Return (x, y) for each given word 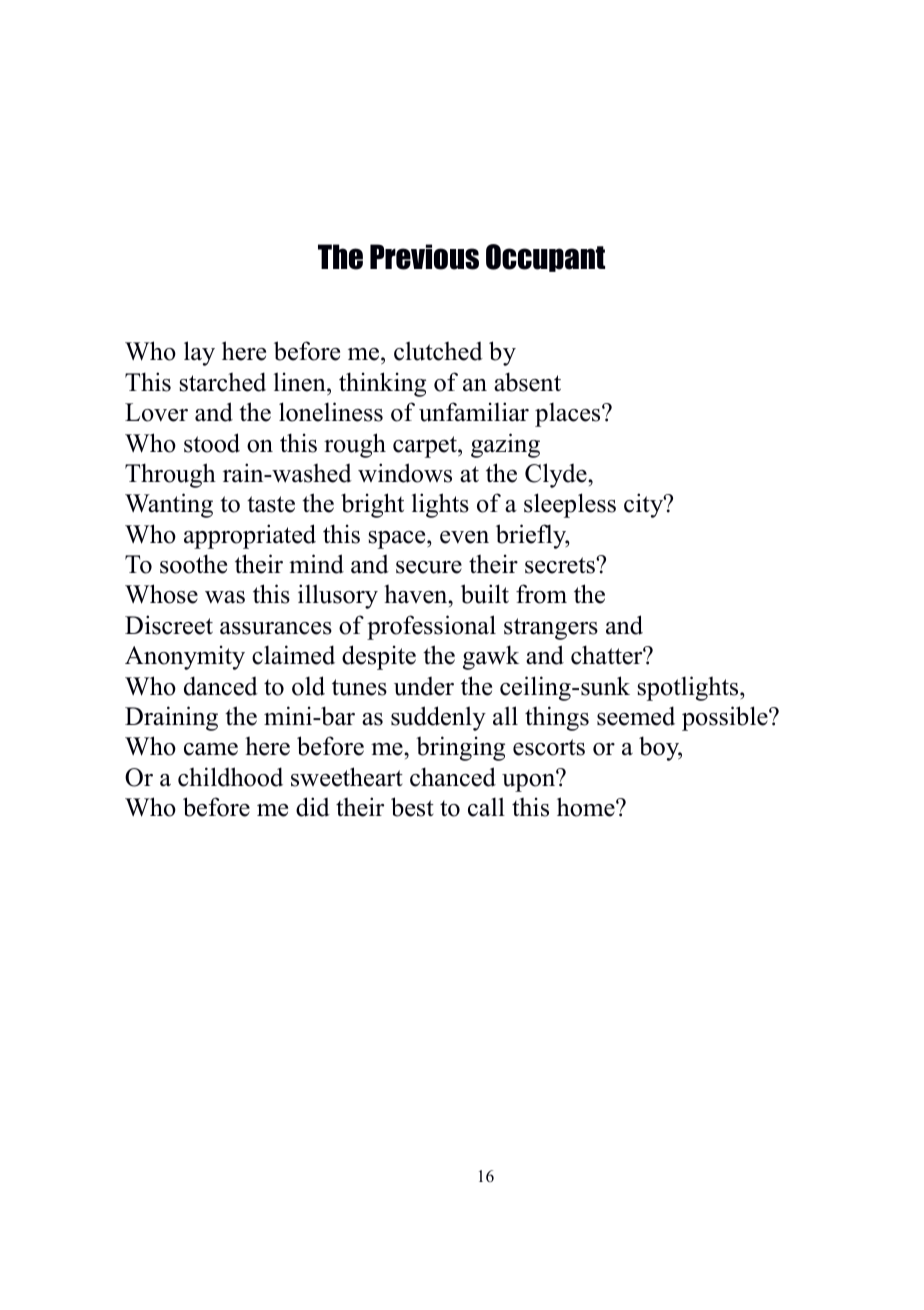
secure (429, 567)
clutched (438, 351)
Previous (424, 257)
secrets (561, 565)
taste (271, 504)
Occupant (545, 258)
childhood (230, 777)
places (569, 414)
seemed (636, 716)
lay (199, 353)
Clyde (557, 475)
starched (223, 382)
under (424, 686)
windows (405, 473)
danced (221, 686)
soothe (193, 564)
